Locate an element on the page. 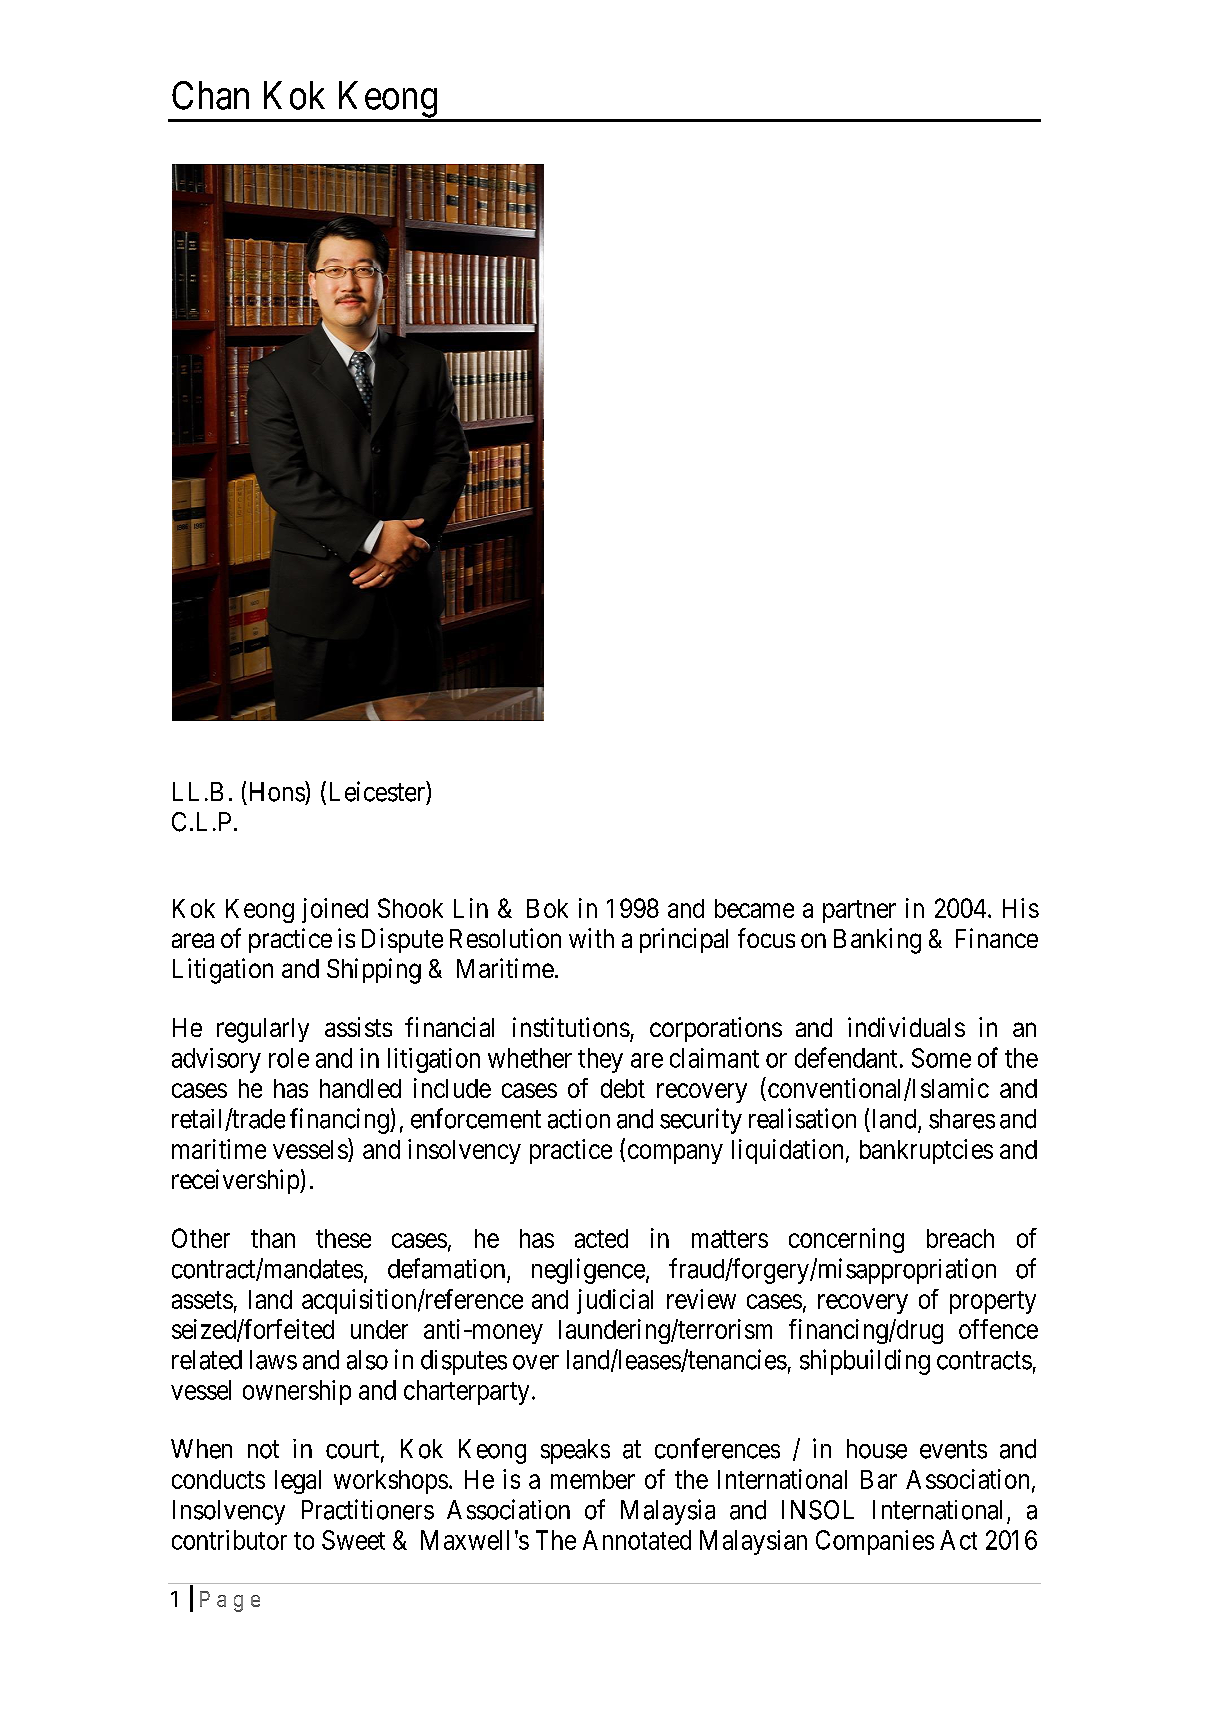 This image has width=1208, height=1712. Shook is located at coordinates (410, 908).
